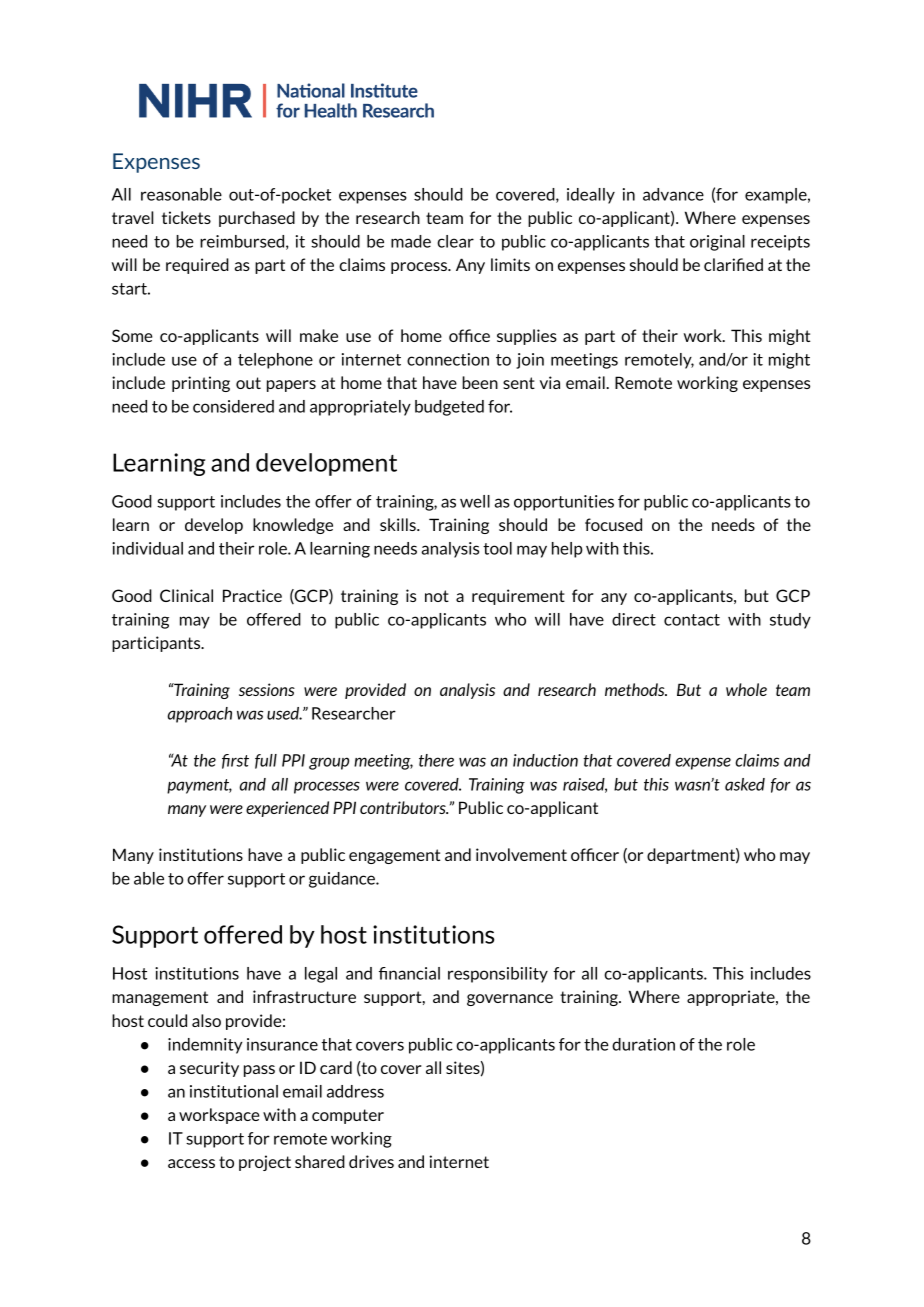  Describe the element at coordinates (746, 689) in the screenshot. I see `whole` at that location.
